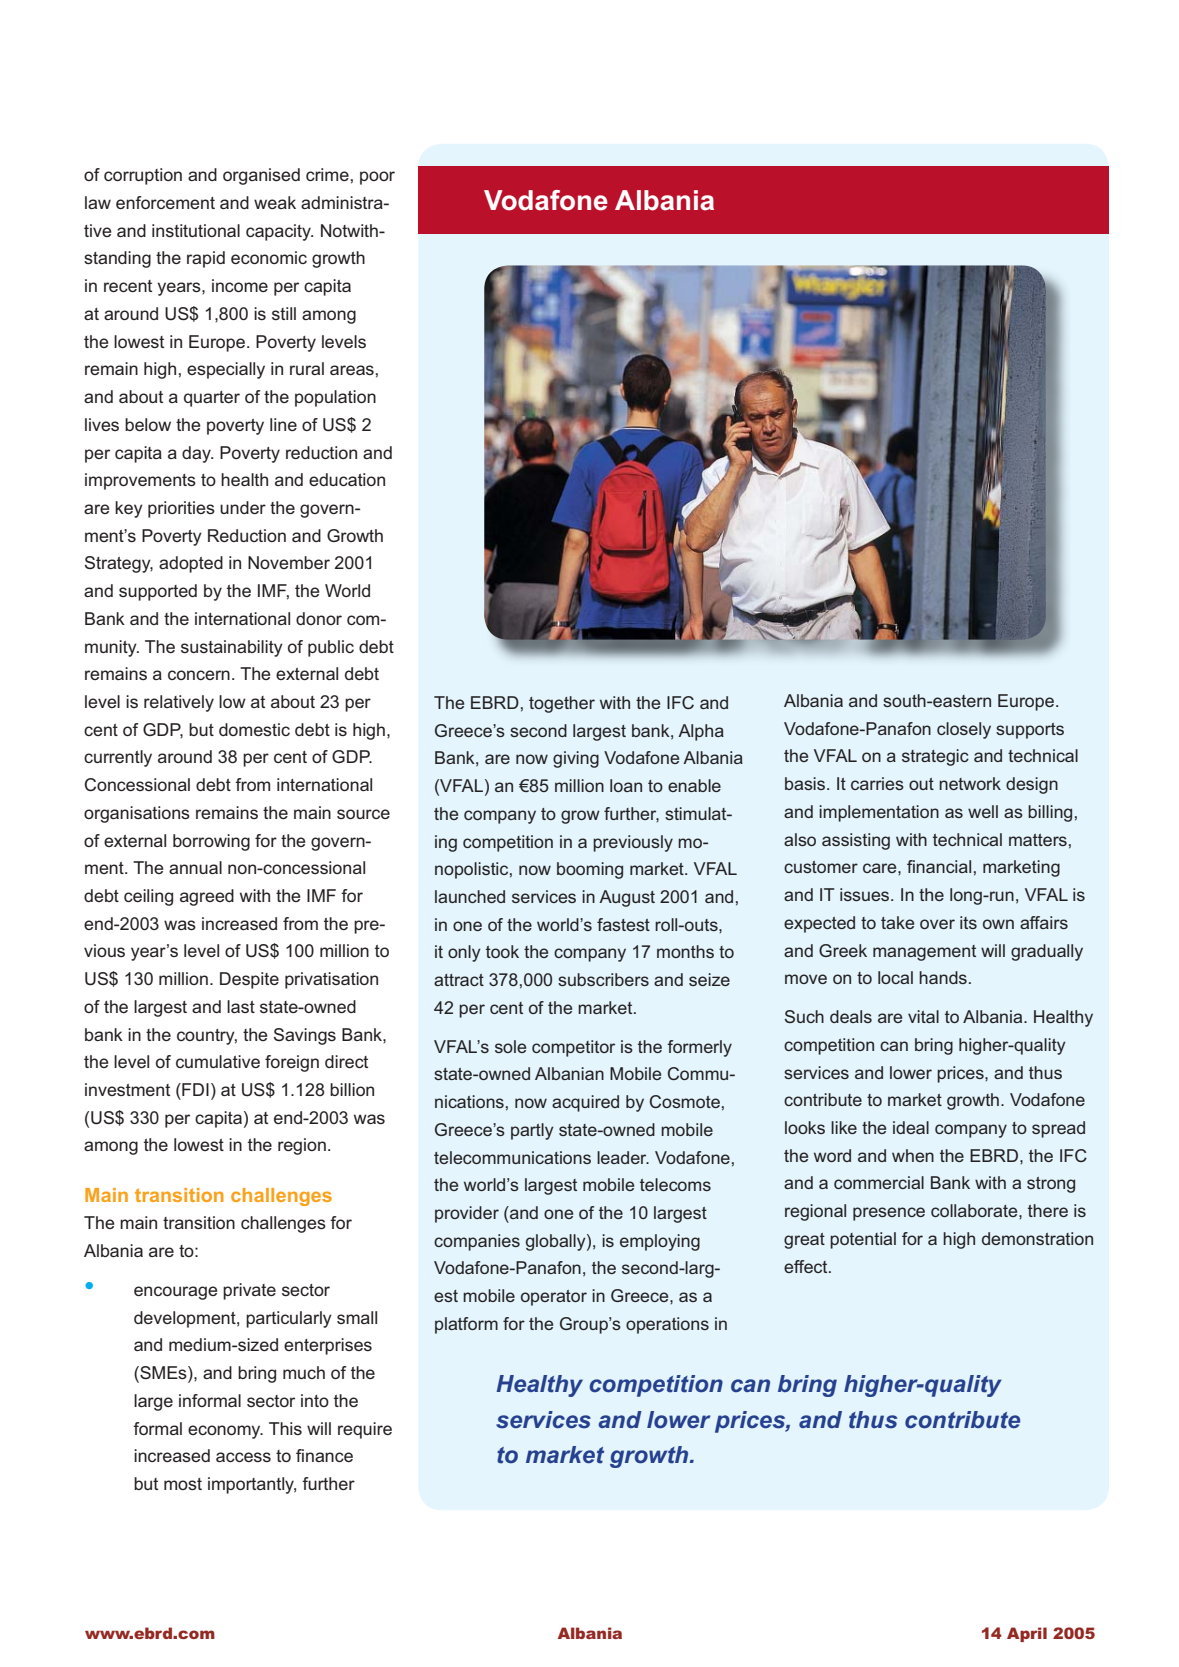 The width and height of the screenshot is (1179, 1667). What do you see at coordinates (199, 675) in the screenshot?
I see `concern` at bounding box center [199, 675].
